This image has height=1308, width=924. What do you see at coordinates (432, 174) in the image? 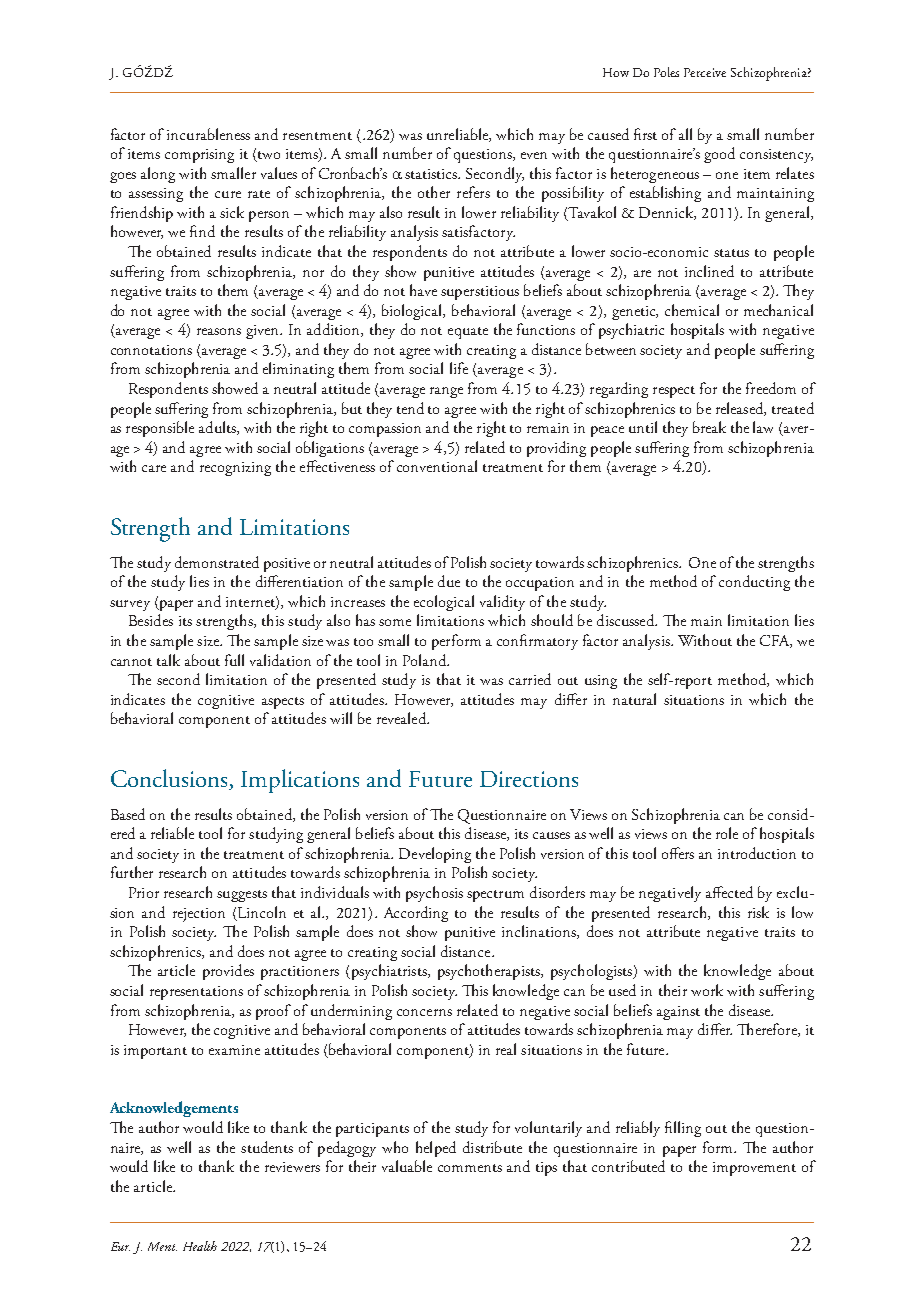
I see `statistics` at bounding box center [432, 174].
